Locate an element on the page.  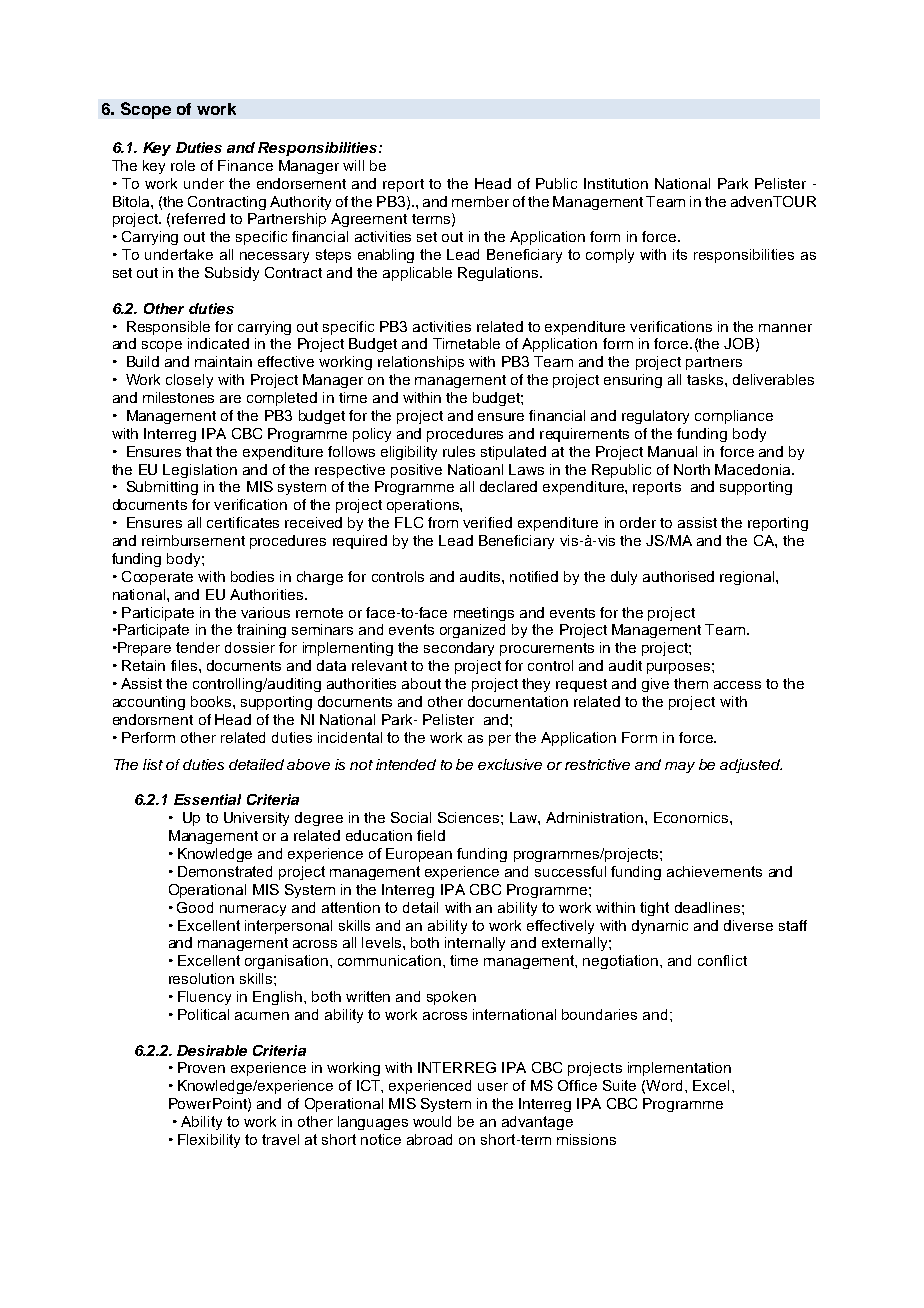
Flexibility is located at coordinates (209, 1141).
